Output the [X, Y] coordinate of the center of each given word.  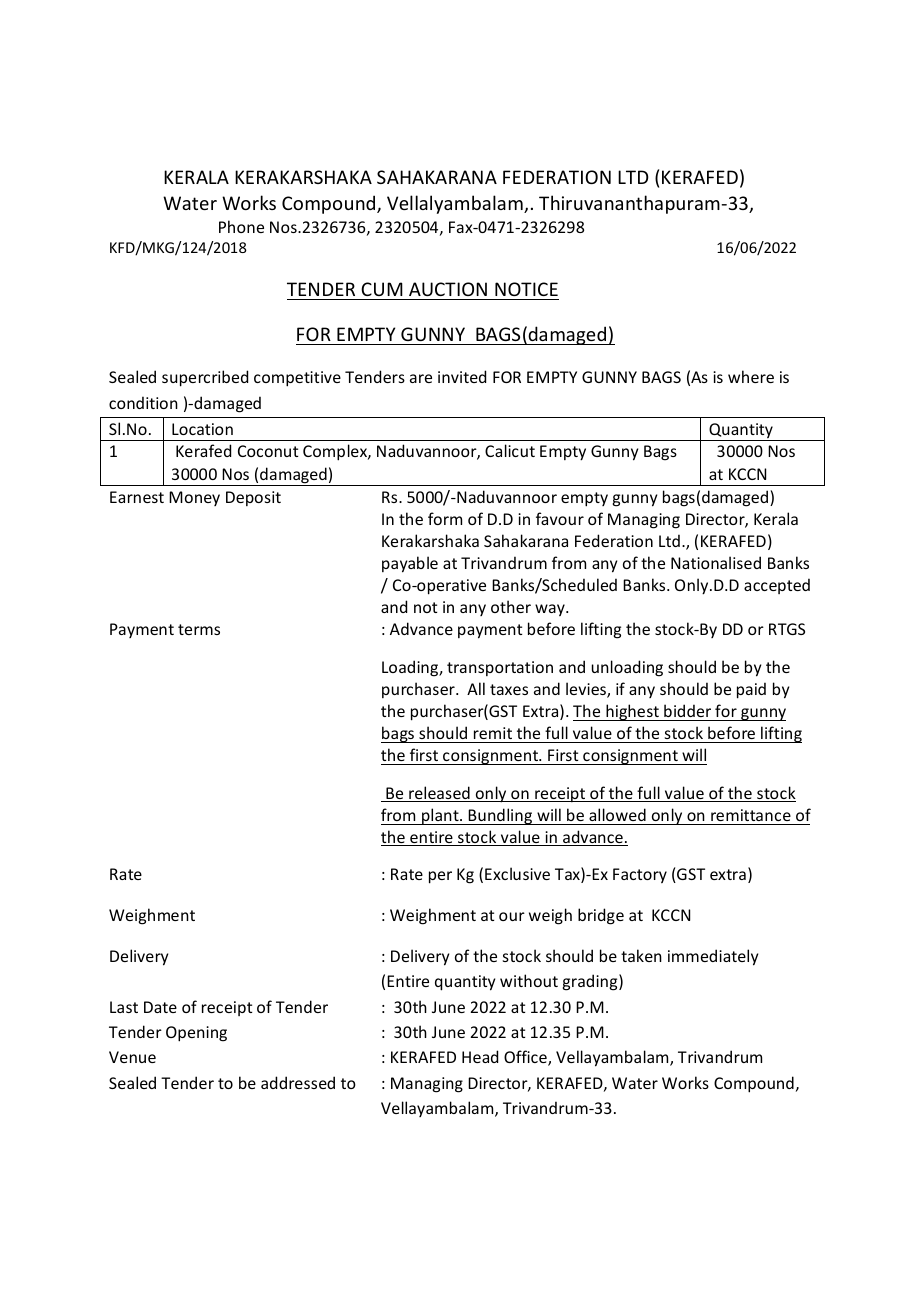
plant [440, 816]
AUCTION [448, 289]
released [439, 794]
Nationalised [716, 562]
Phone [241, 226]
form [445, 518]
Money [194, 498]
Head [480, 1056]
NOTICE [526, 289]
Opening [196, 1034]
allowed [617, 814]
